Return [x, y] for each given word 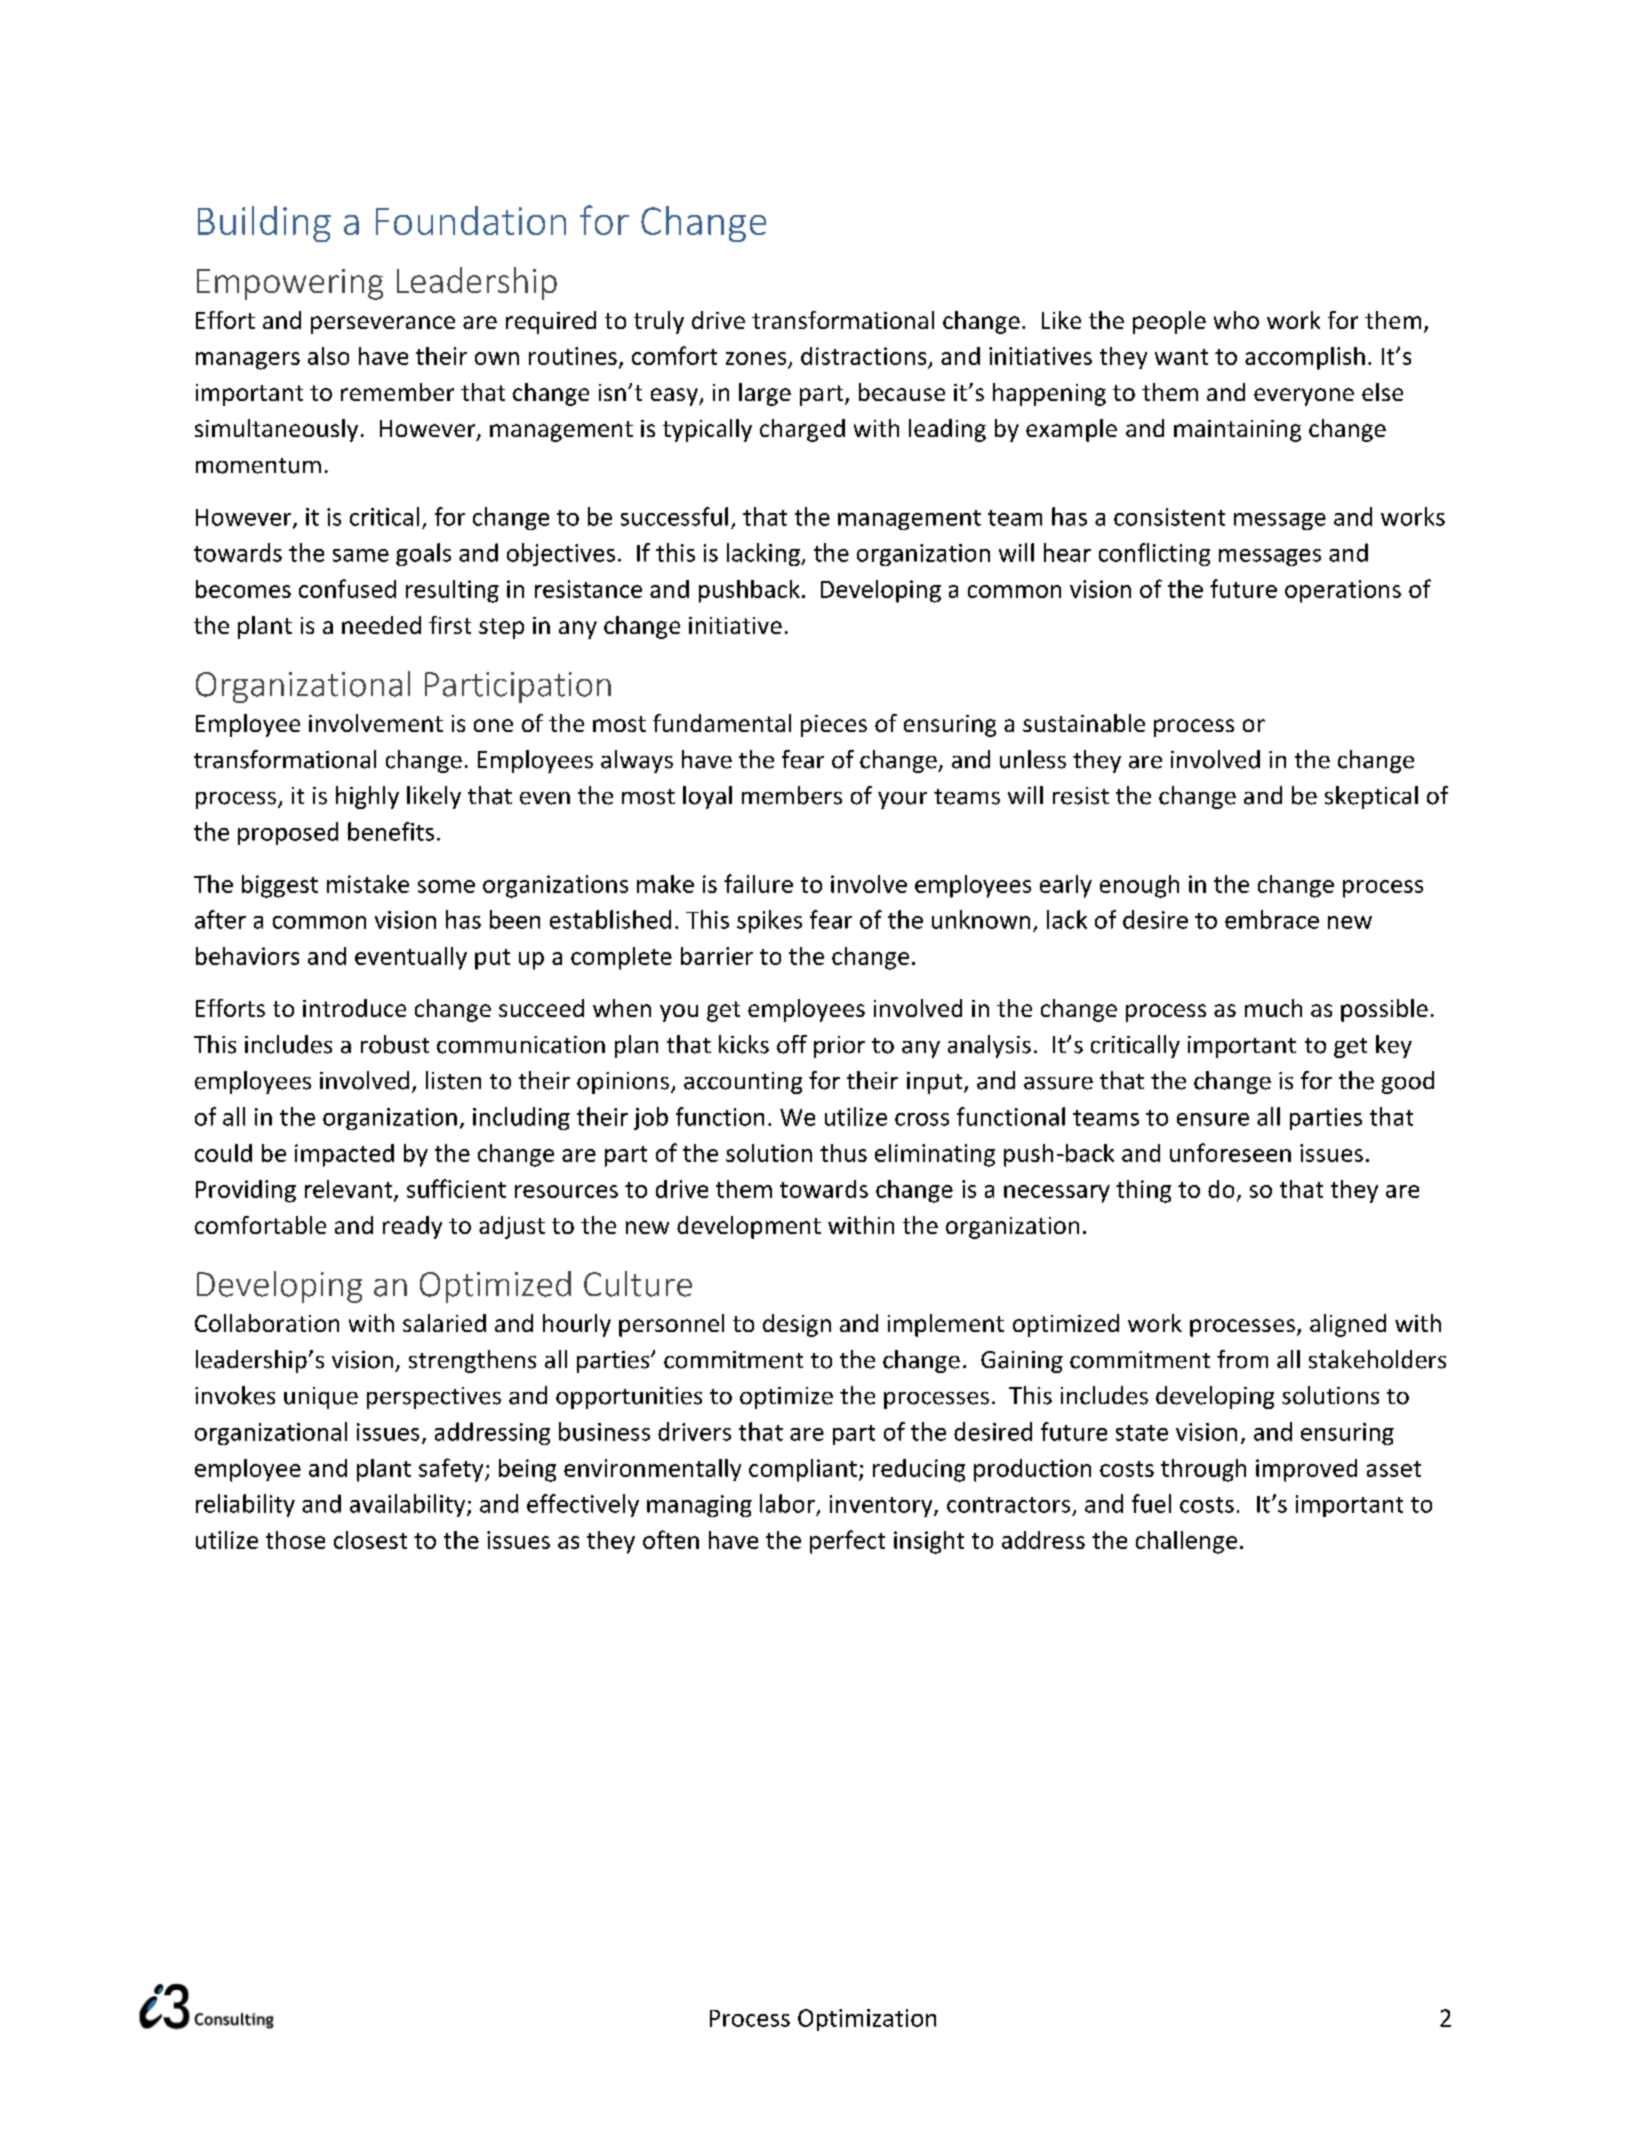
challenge [1186, 1542]
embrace [1272, 919]
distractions [863, 356]
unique [321, 1398]
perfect [847, 1542]
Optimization [867, 2020]
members [792, 795]
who [1236, 320]
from [1242, 1359]
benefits [391, 831]
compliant [803, 1470]
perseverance [383, 325]
